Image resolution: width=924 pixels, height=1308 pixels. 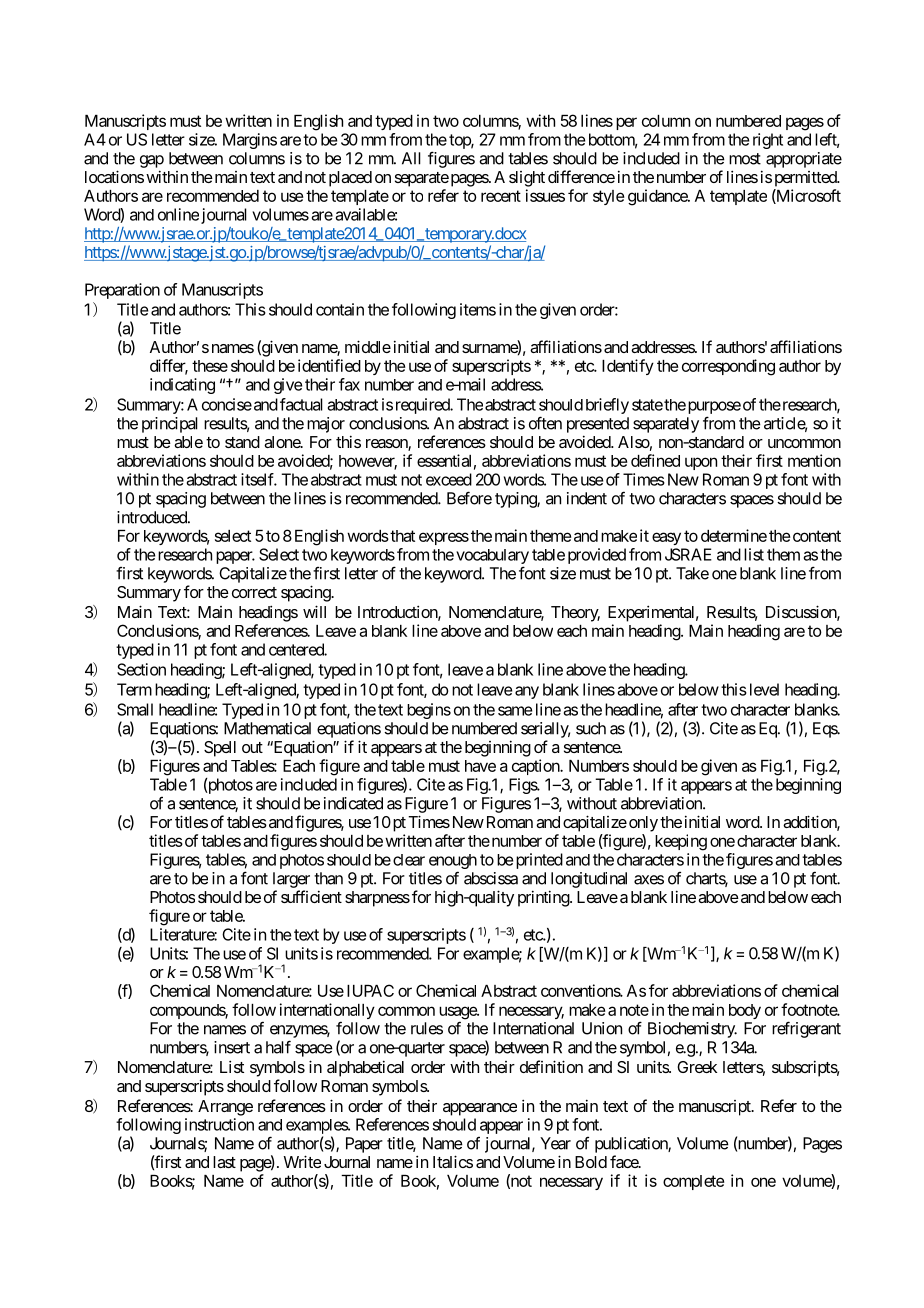 What do you see at coordinates (527, 692) in the screenshot?
I see `any` at bounding box center [527, 692].
